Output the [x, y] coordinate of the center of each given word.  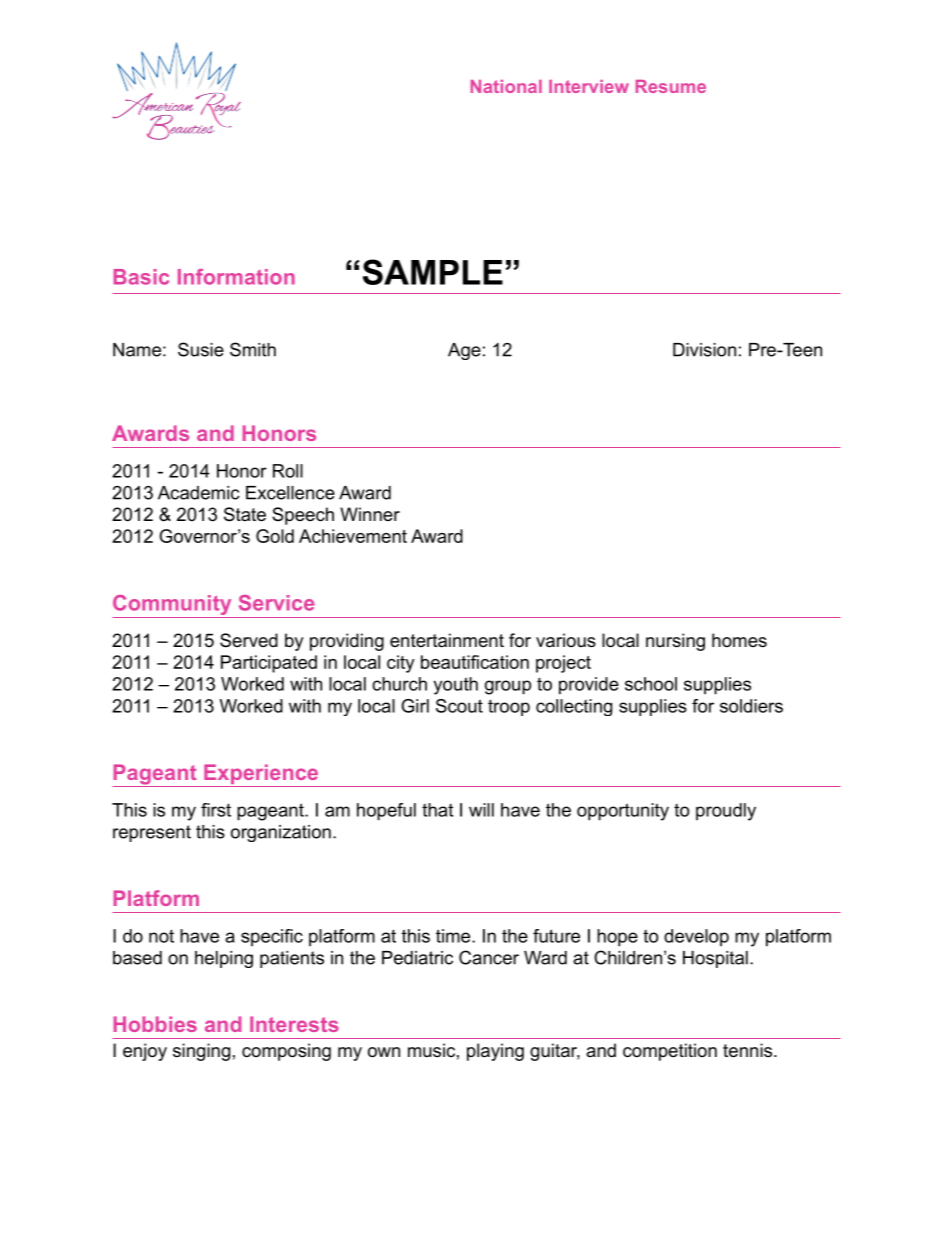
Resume [671, 86]
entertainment [447, 640]
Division [704, 350]
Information [236, 277]
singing [201, 1052]
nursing [675, 642]
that [437, 810]
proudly [726, 812]
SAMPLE [433, 272]
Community [173, 606]
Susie [201, 349]
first [216, 810]
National [506, 86]
